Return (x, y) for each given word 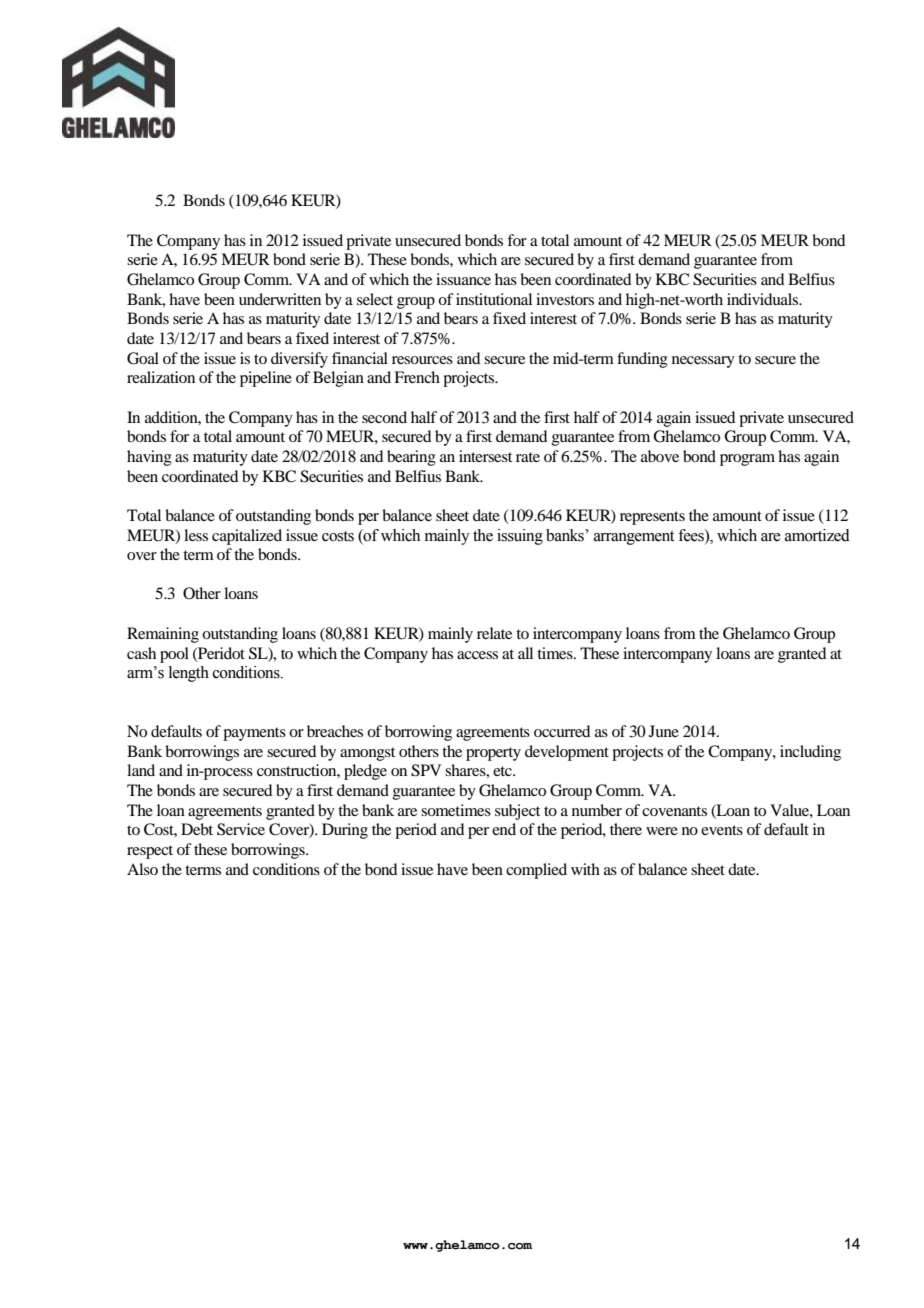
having (149, 458)
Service (241, 829)
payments (254, 734)
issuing (520, 537)
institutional (494, 299)
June (664, 731)
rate (528, 457)
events (722, 830)
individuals (764, 299)
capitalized (247, 537)
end (504, 829)
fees (692, 535)
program (747, 460)
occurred (562, 731)
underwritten (280, 299)
